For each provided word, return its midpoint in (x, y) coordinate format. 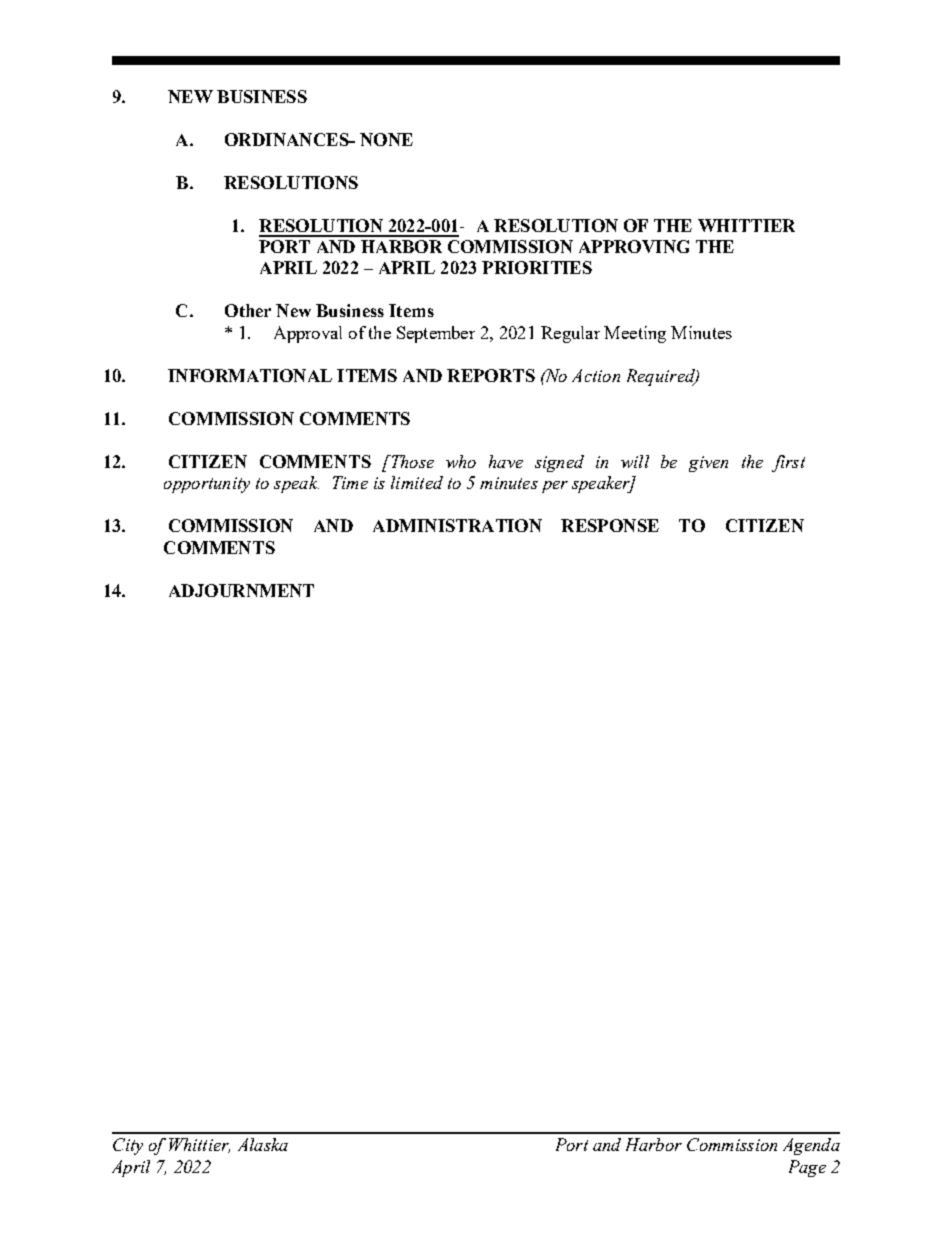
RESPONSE (610, 525)
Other (248, 310)
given (708, 464)
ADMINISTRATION (457, 525)
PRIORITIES (537, 267)
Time (350, 482)
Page (807, 1168)
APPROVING (634, 246)
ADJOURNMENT (241, 590)
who (461, 461)
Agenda (811, 1146)
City (128, 1146)
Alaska (263, 1144)
